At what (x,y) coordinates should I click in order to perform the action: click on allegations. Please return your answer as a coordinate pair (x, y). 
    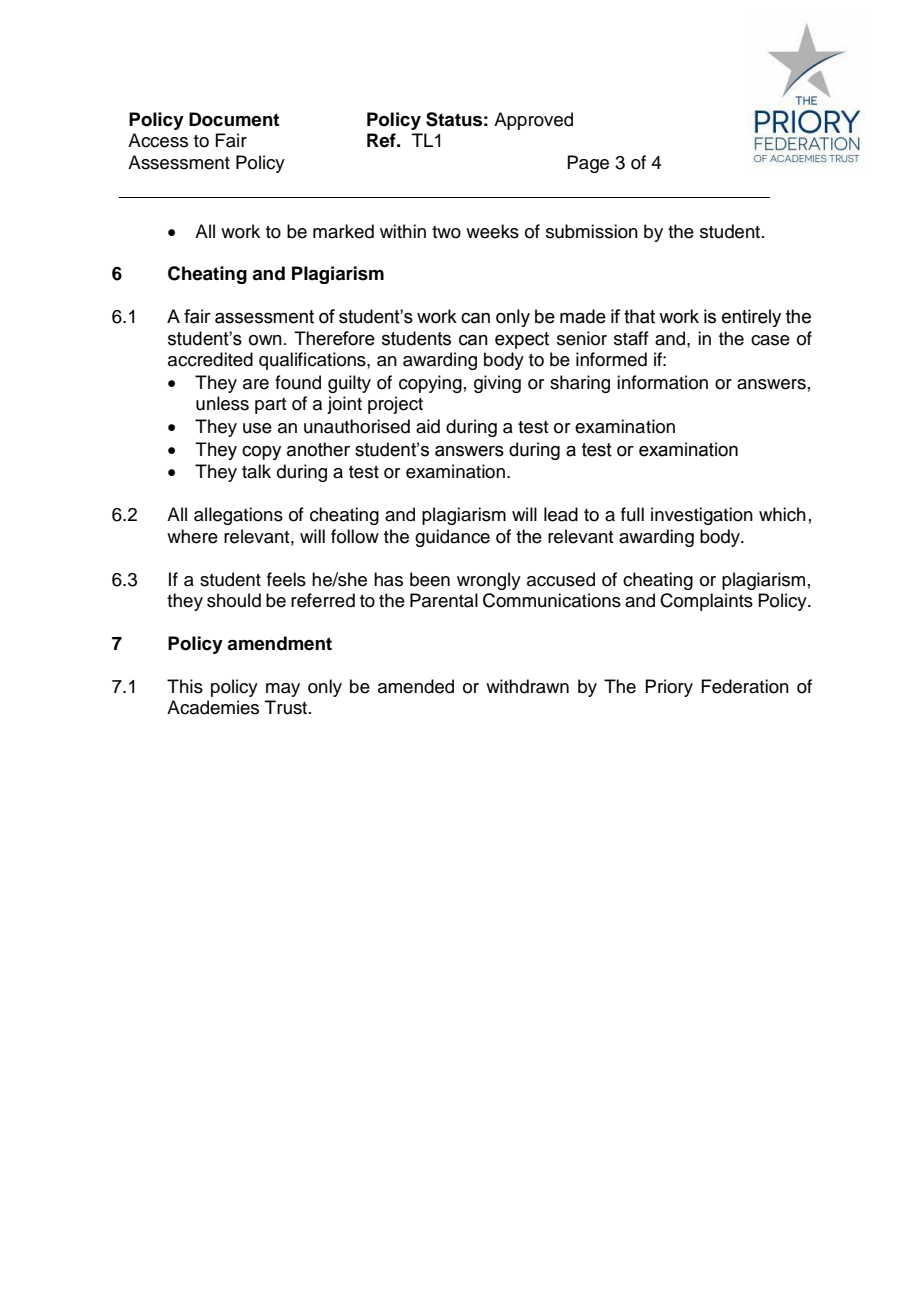
    Looking at the image, I should click on (238, 516).
